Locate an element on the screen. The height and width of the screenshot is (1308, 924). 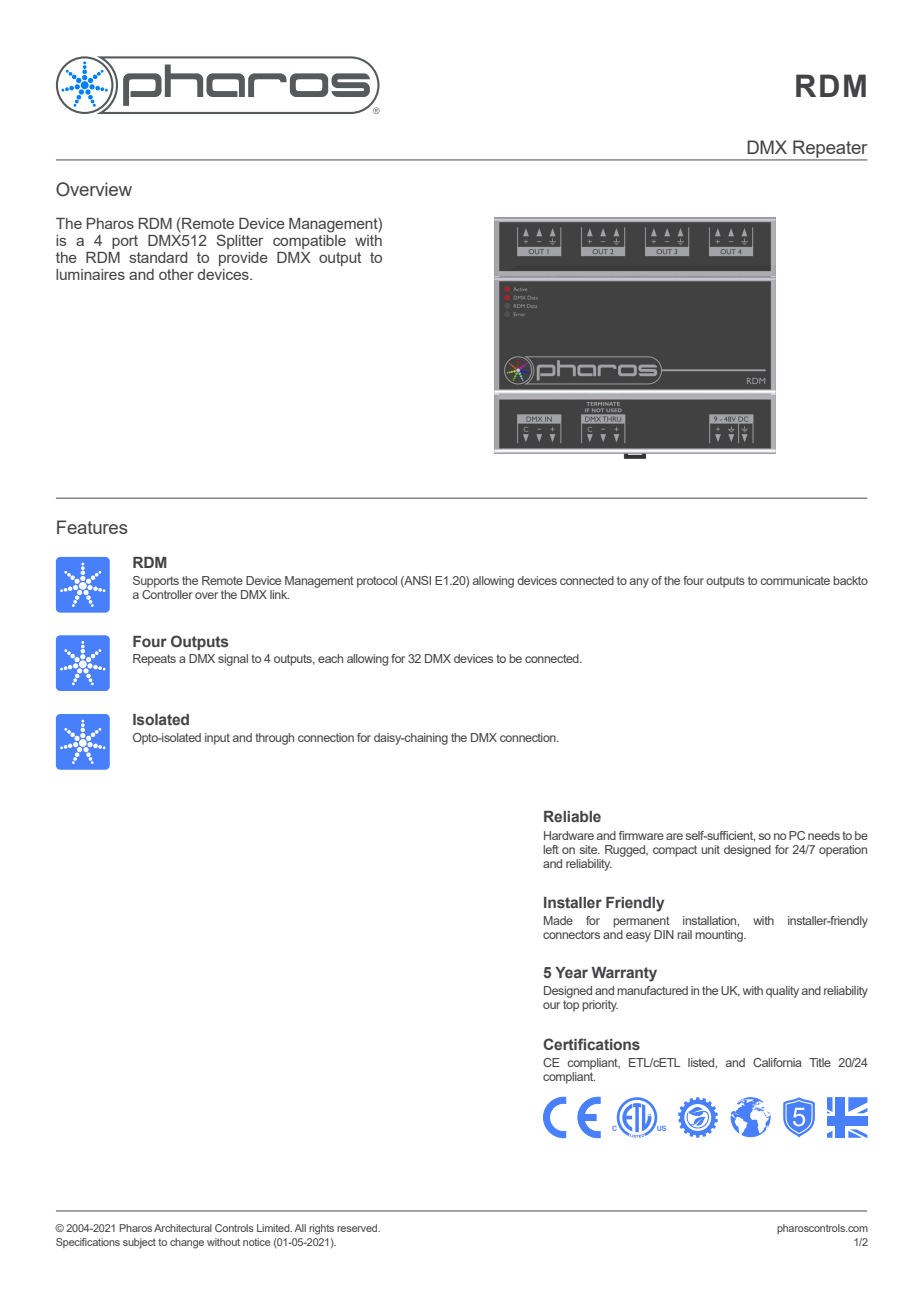
Architectural is located at coordinates (183, 1228).
